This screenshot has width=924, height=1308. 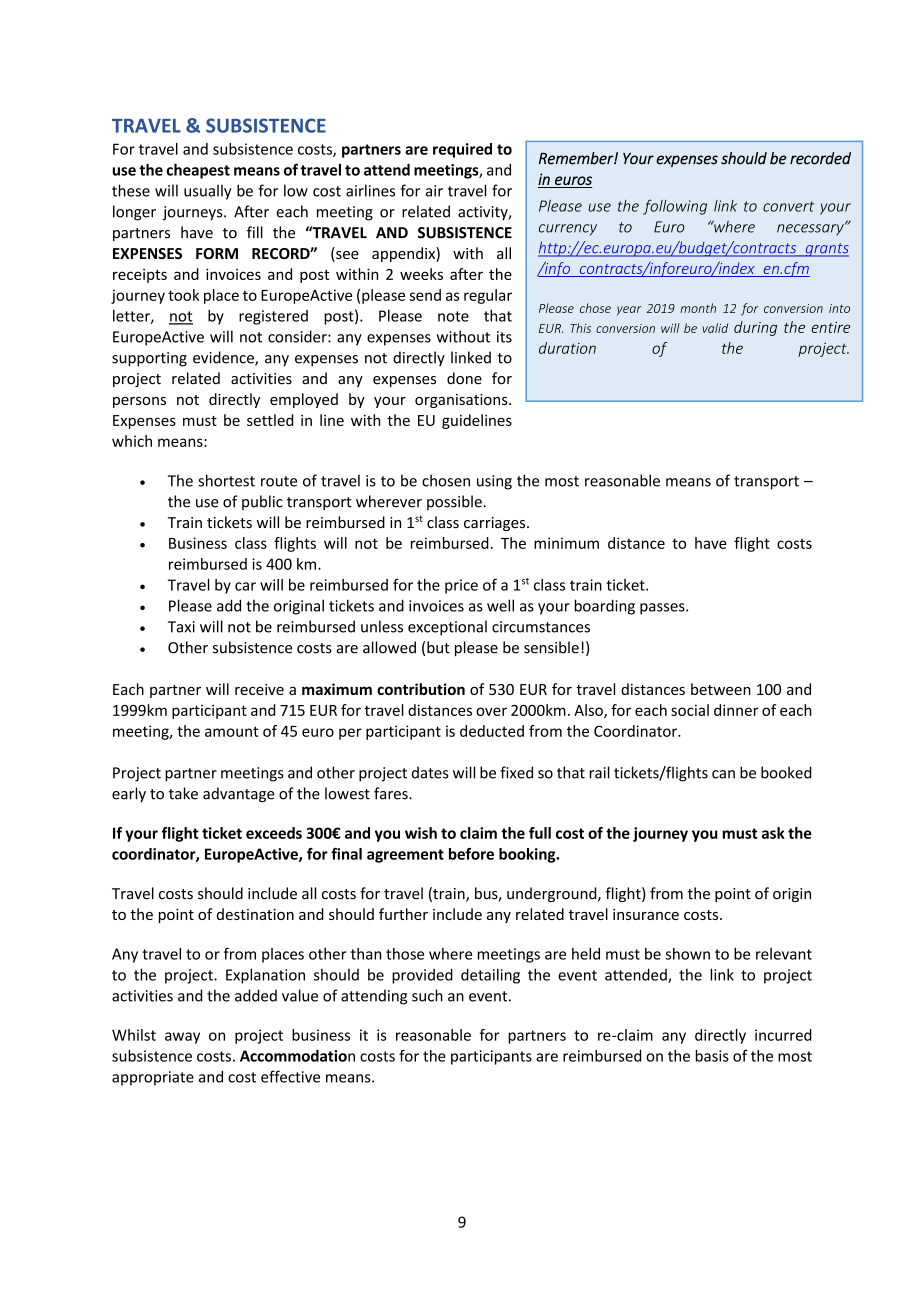 I want to click on fixed, so click(x=516, y=772).
